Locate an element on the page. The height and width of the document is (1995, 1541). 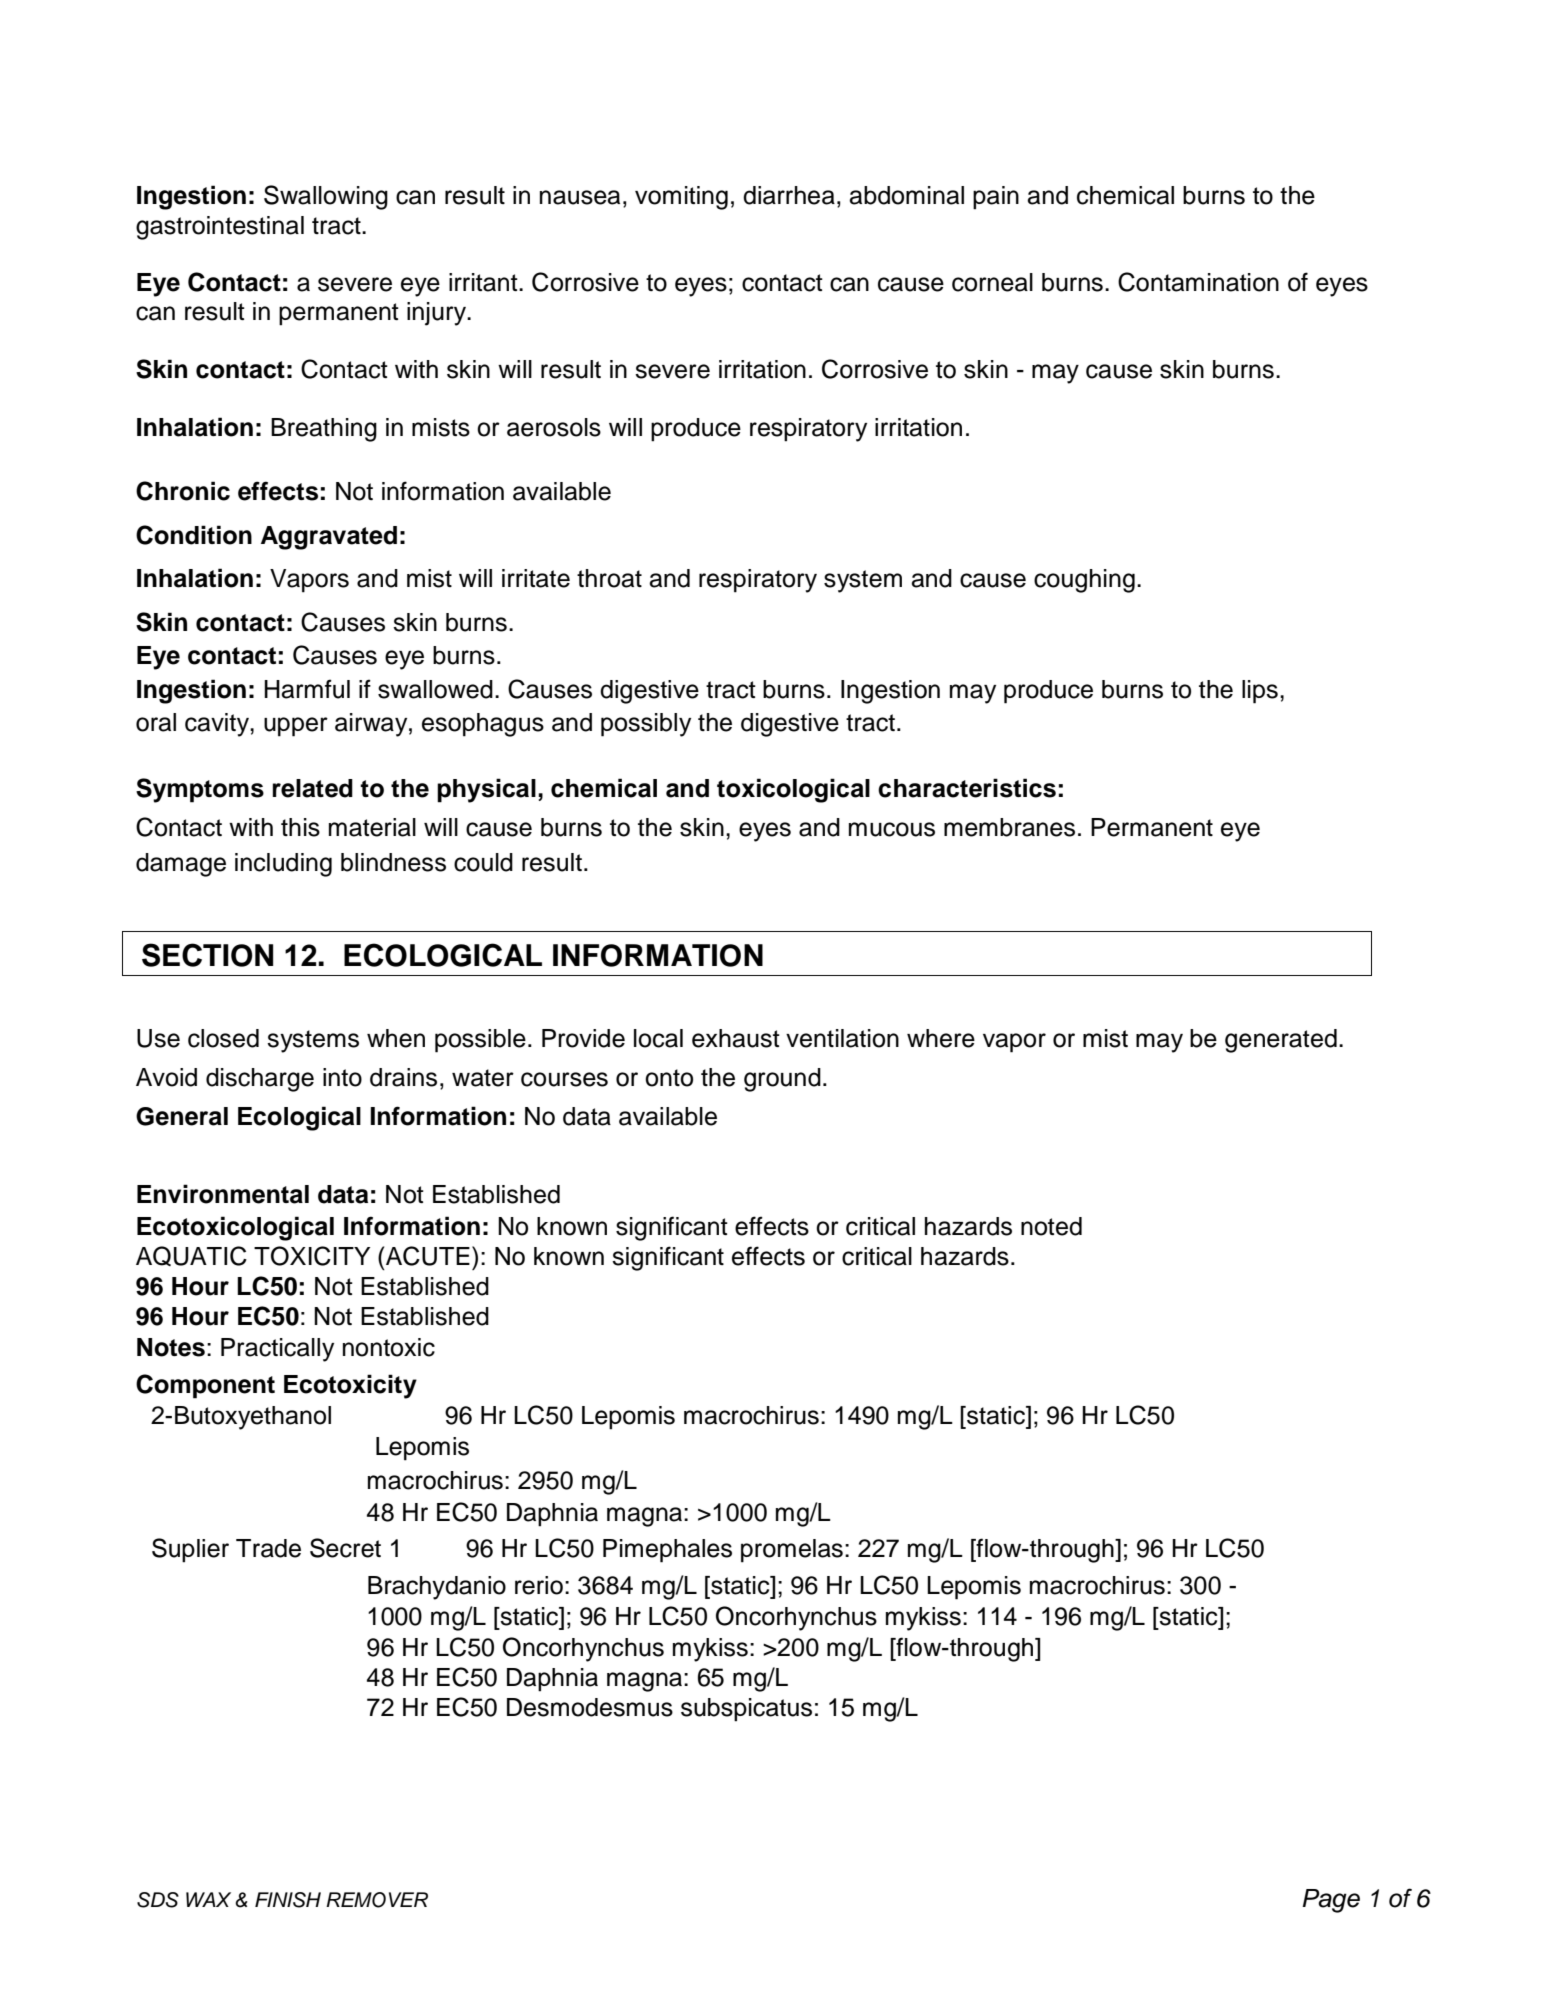
Trade is located at coordinates (268, 1548).
